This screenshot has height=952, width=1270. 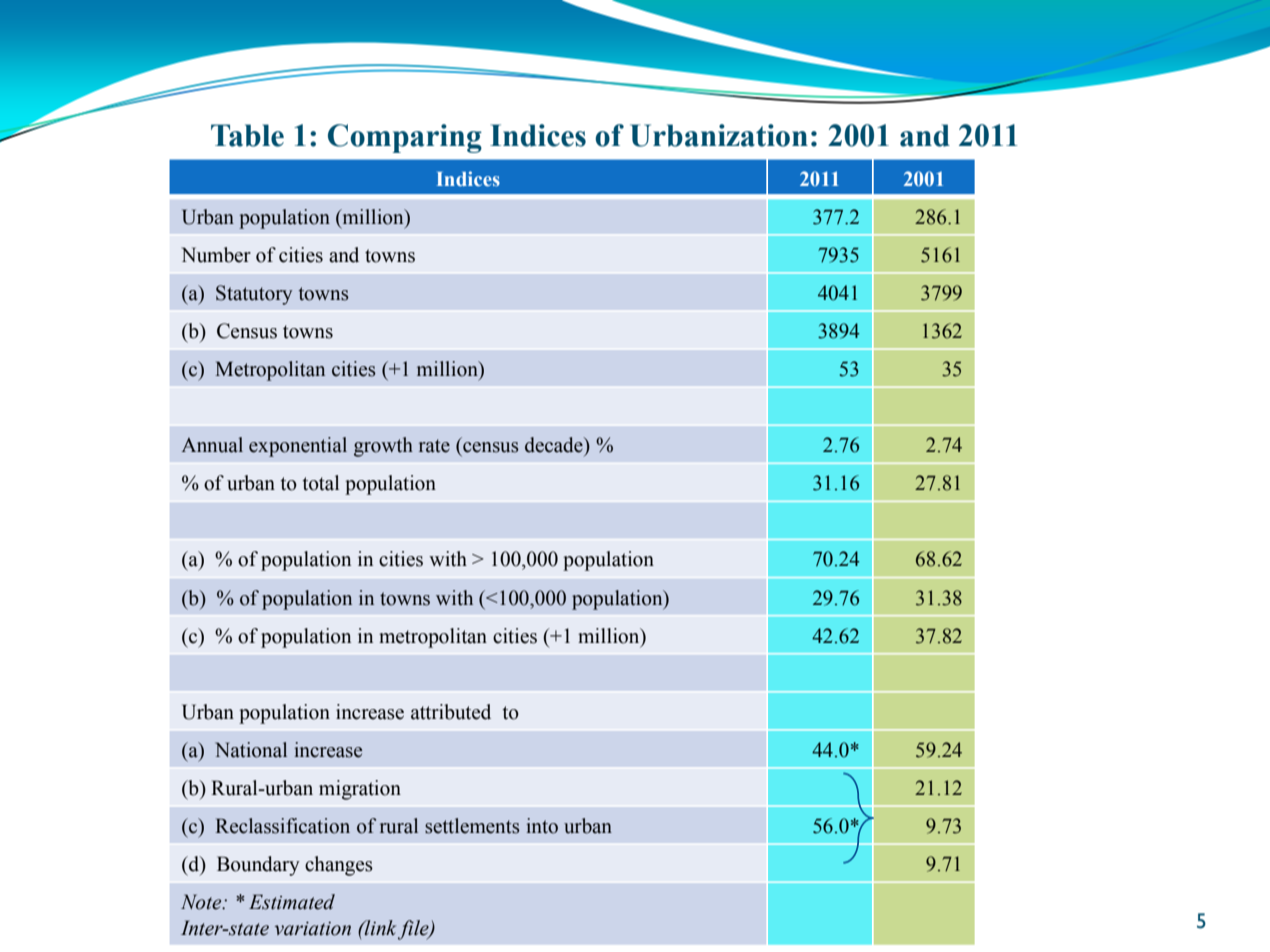 I want to click on exponential, so click(x=298, y=447).
